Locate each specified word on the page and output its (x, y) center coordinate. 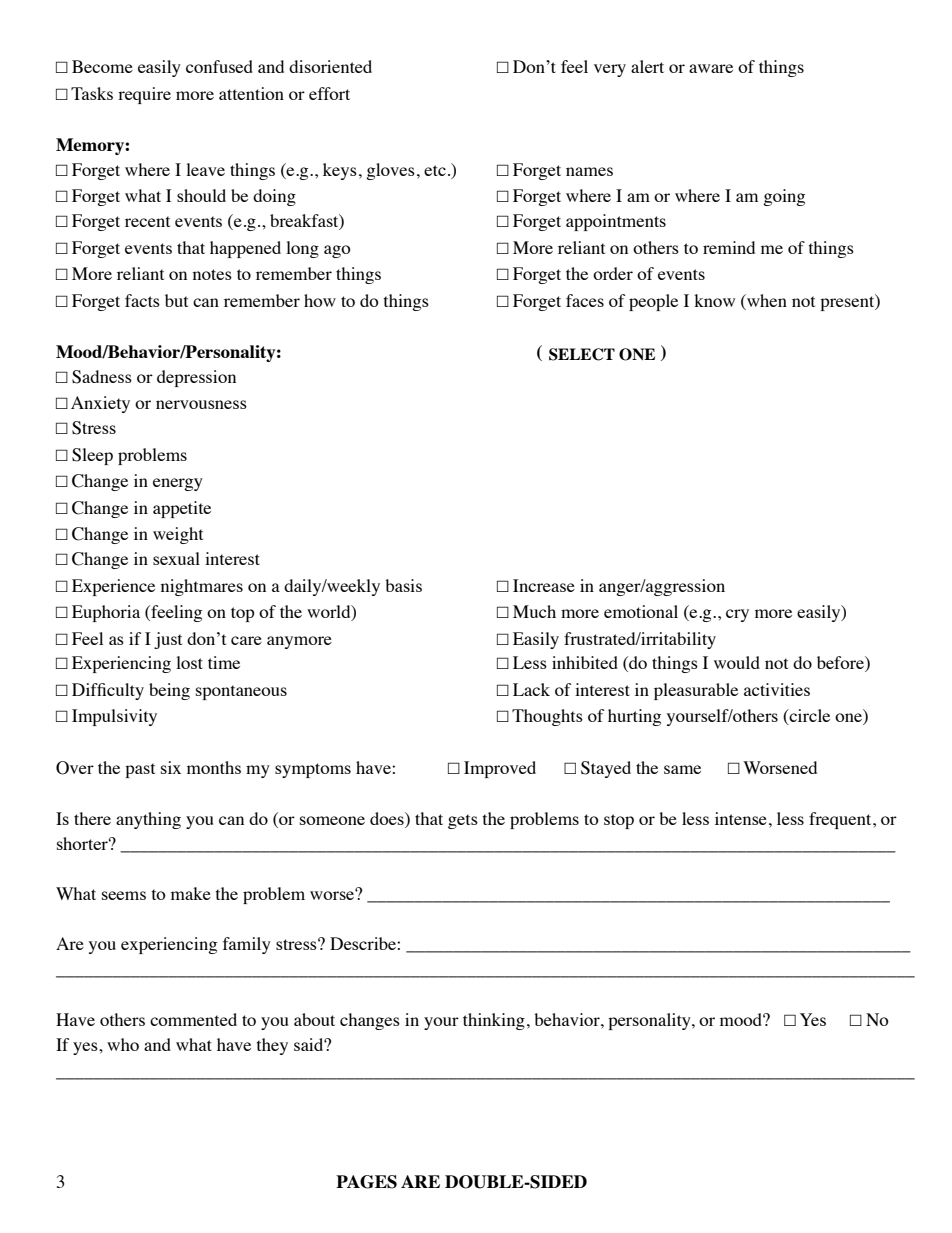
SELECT (582, 354)
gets (463, 821)
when (766, 300)
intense (741, 818)
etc (435, 170)
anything (148, 820)
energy (178, 484)
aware (711, 68)
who (123, 1044)
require (144, 95)
